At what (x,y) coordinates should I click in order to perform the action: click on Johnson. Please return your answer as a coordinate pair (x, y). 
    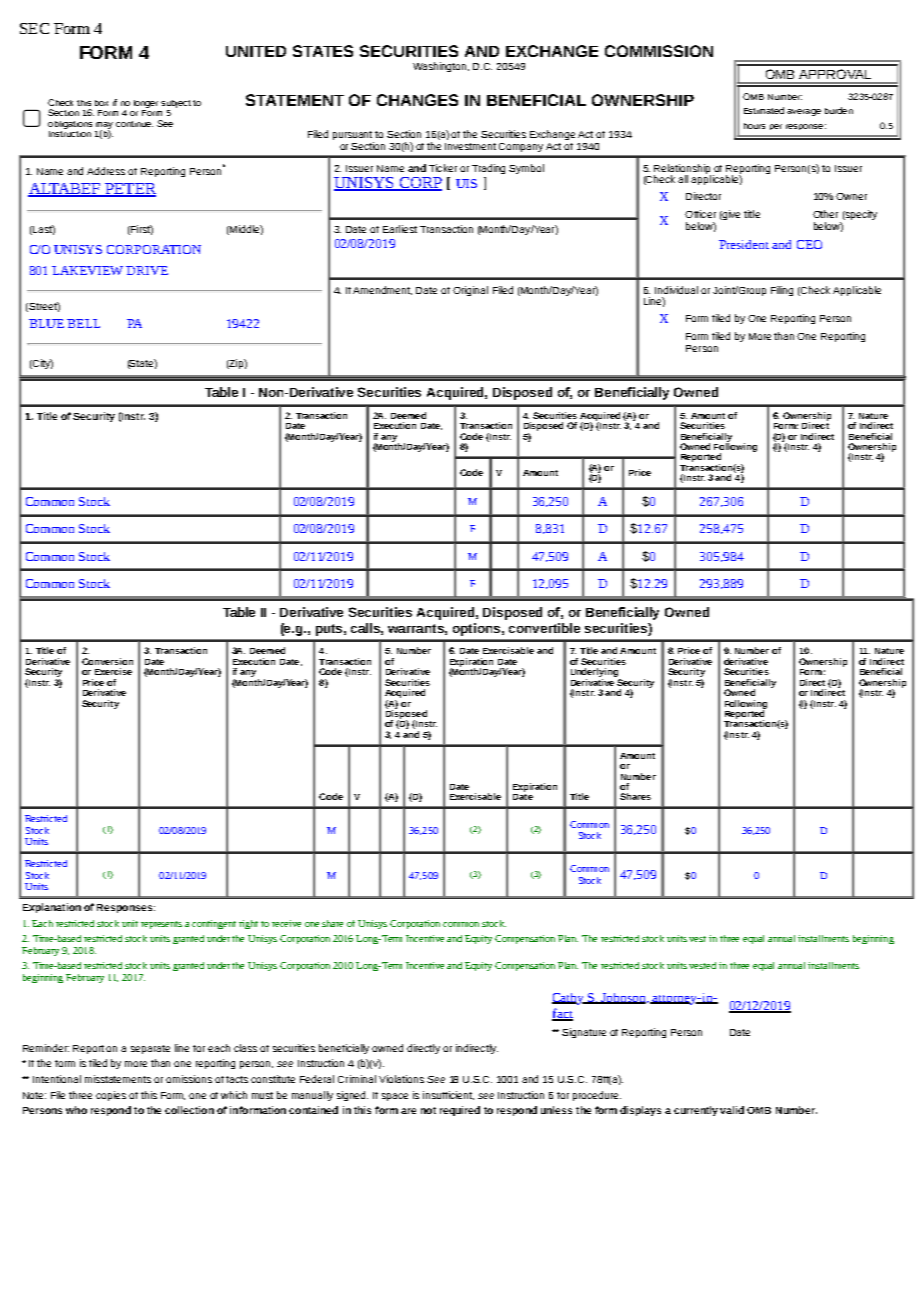
    Looking at the image, I should click on (624, 998).
